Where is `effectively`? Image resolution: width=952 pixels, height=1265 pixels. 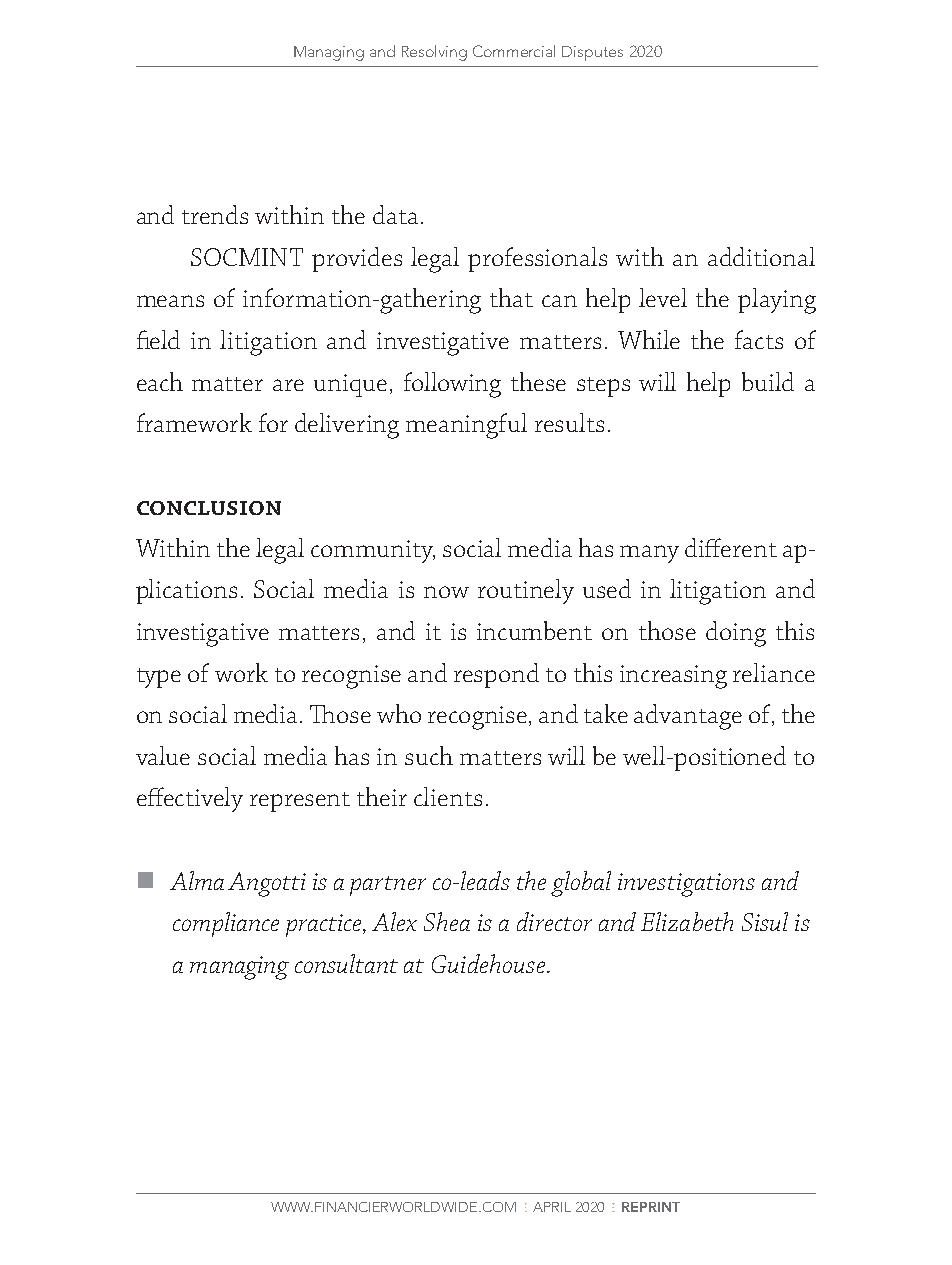 effectively is located at coordinates (190, 799).
